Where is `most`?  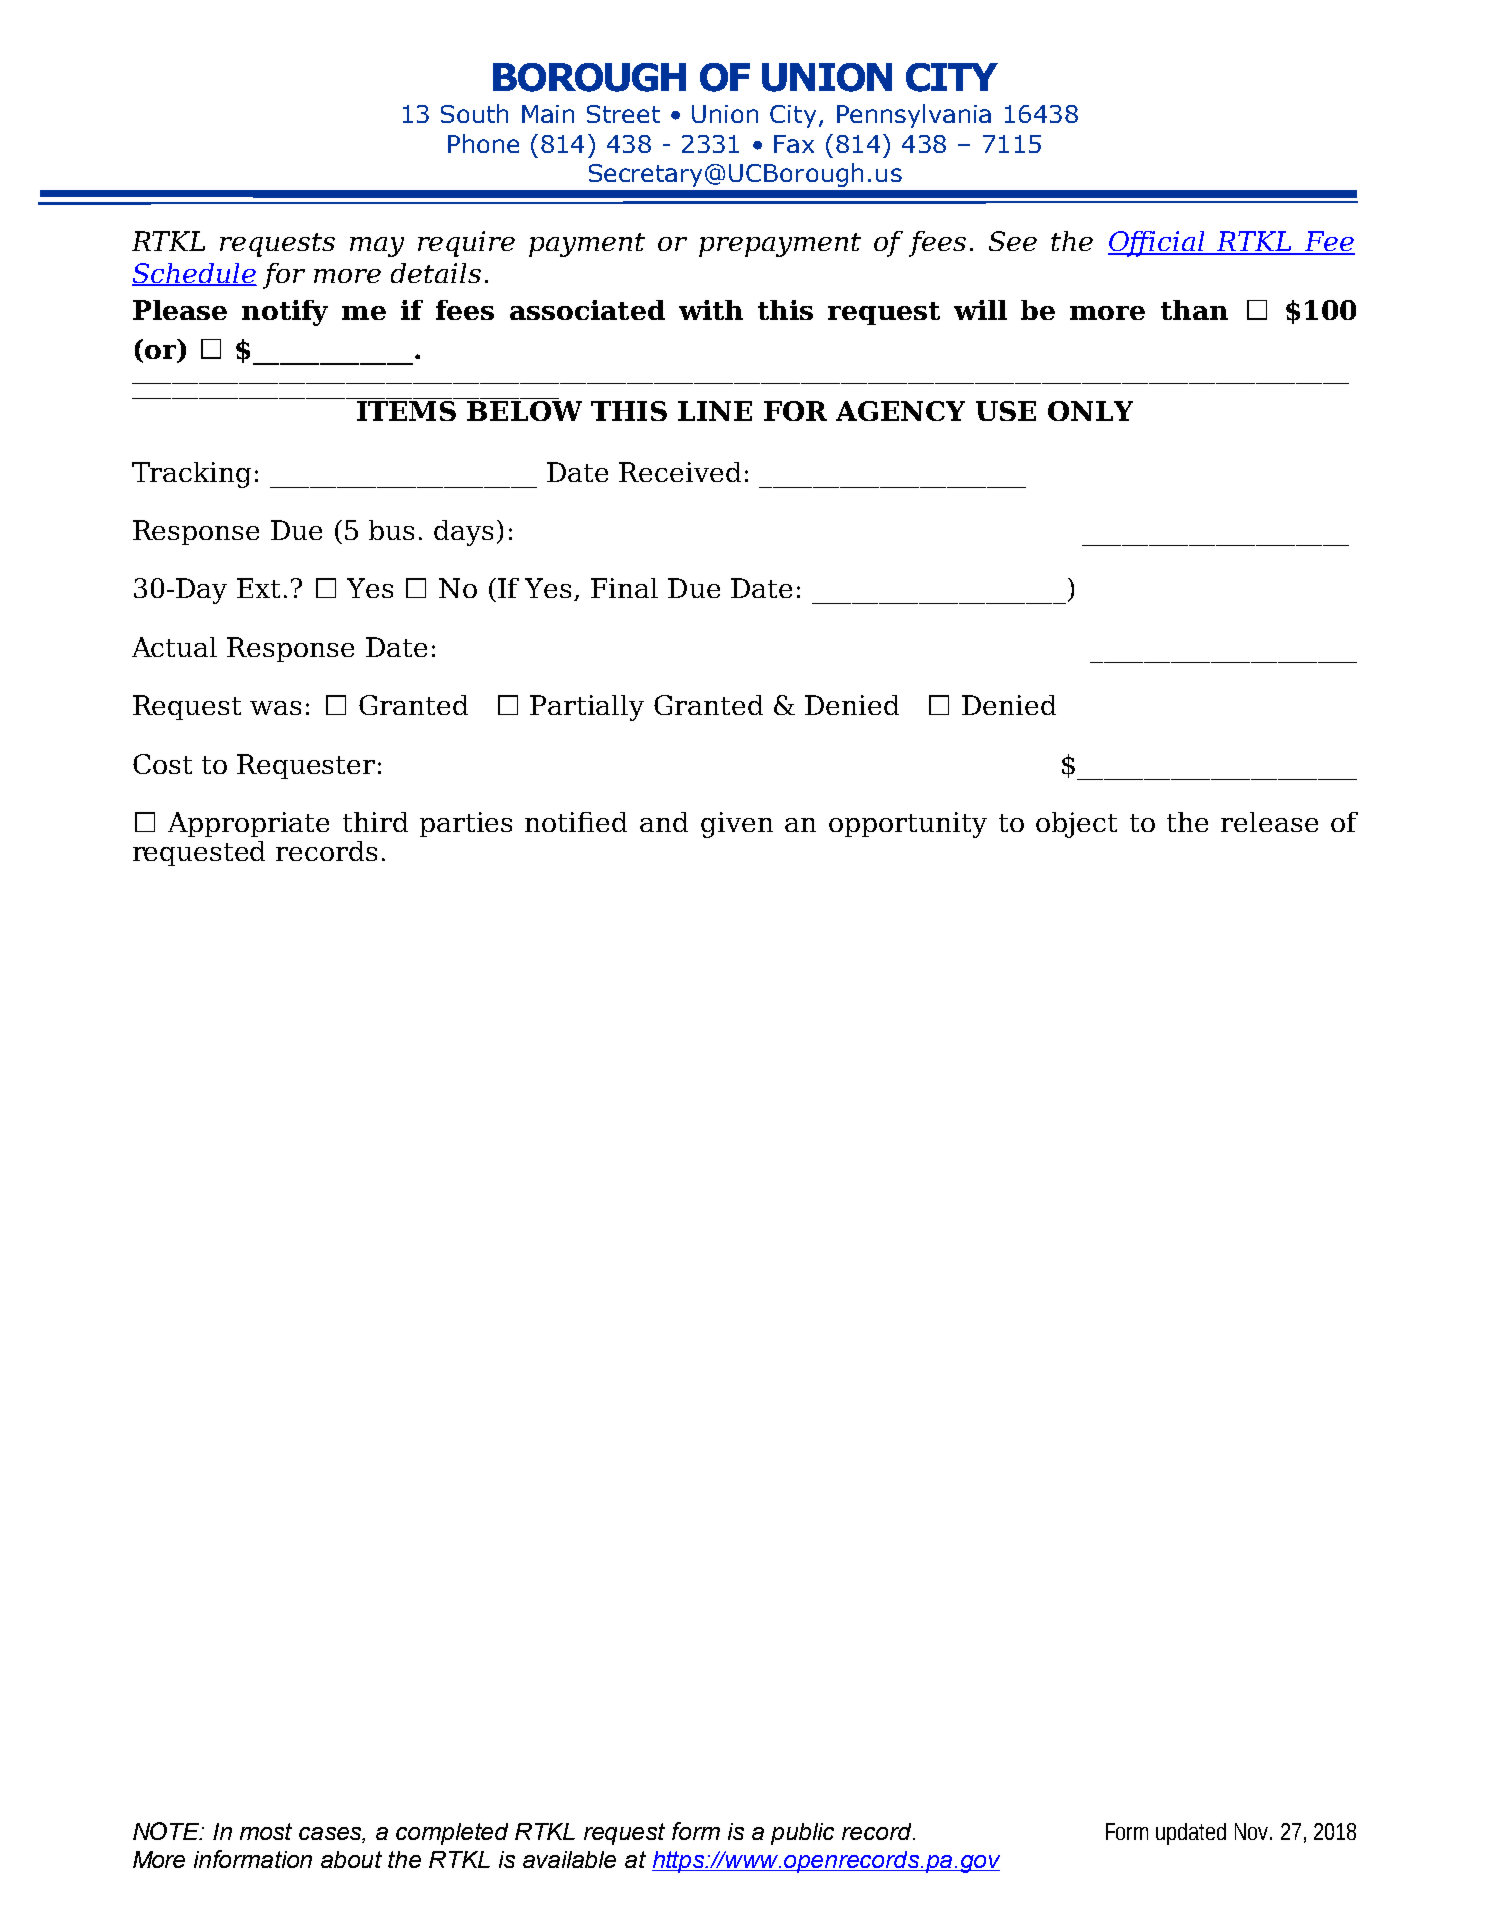 most is located at coordinates (266, 1831).
